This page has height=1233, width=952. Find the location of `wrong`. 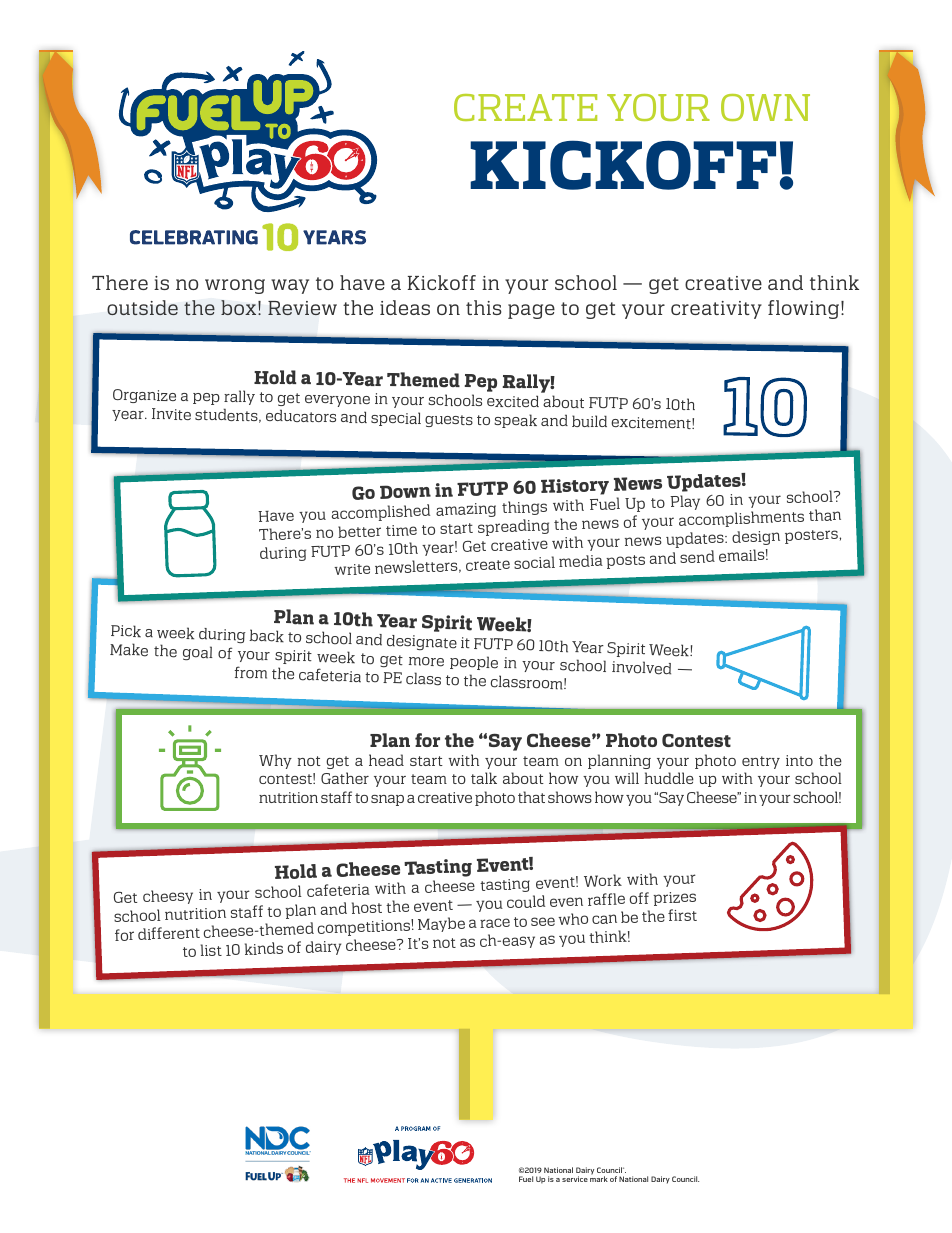

wrong is located at coordinates (235, 286).
